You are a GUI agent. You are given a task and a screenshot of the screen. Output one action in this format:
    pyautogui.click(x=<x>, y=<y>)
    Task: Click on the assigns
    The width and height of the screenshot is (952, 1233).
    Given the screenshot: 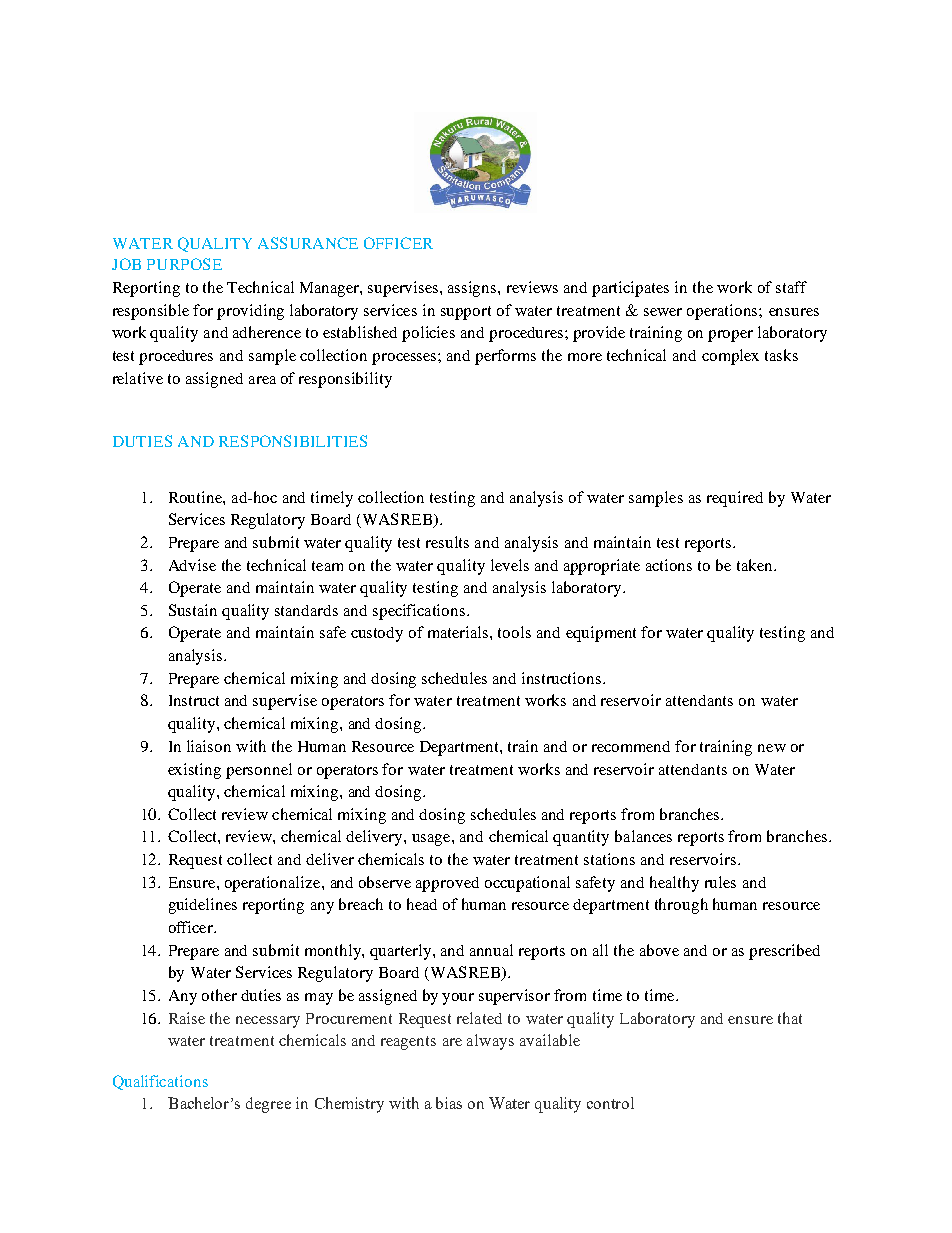 What is the action you would take?
    pyautogui.click(x=473, y=289)
